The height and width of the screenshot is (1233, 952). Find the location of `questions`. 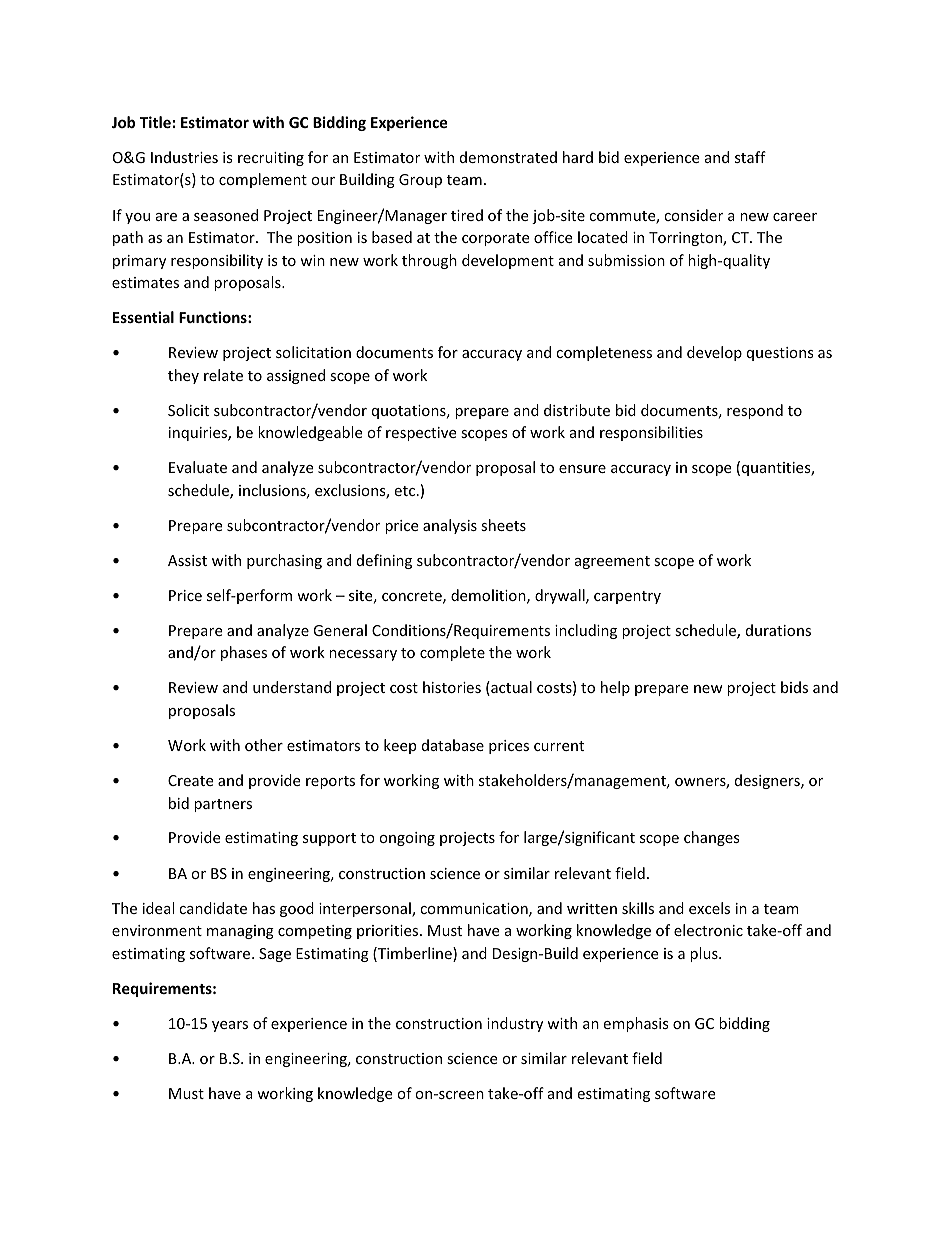

questions is located at coordinates (780, 354).
